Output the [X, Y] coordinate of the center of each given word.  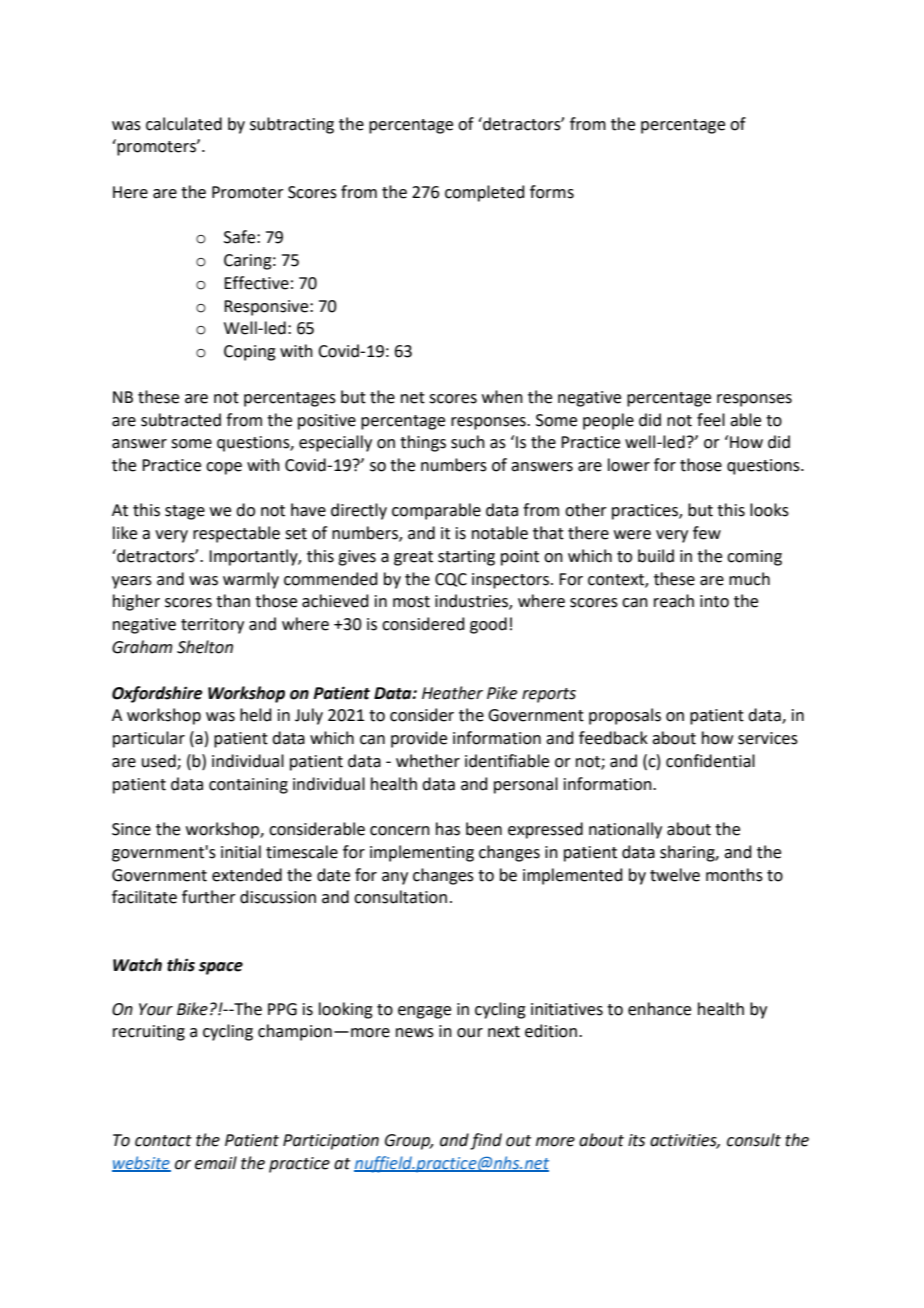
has [448, 829]
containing [248, 786]
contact [163, 1141]
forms [552, 192]
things [423, 443]
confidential [710, 761]
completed [485, 193]
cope [224, 468]
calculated [184, 124]
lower [629, 465]
